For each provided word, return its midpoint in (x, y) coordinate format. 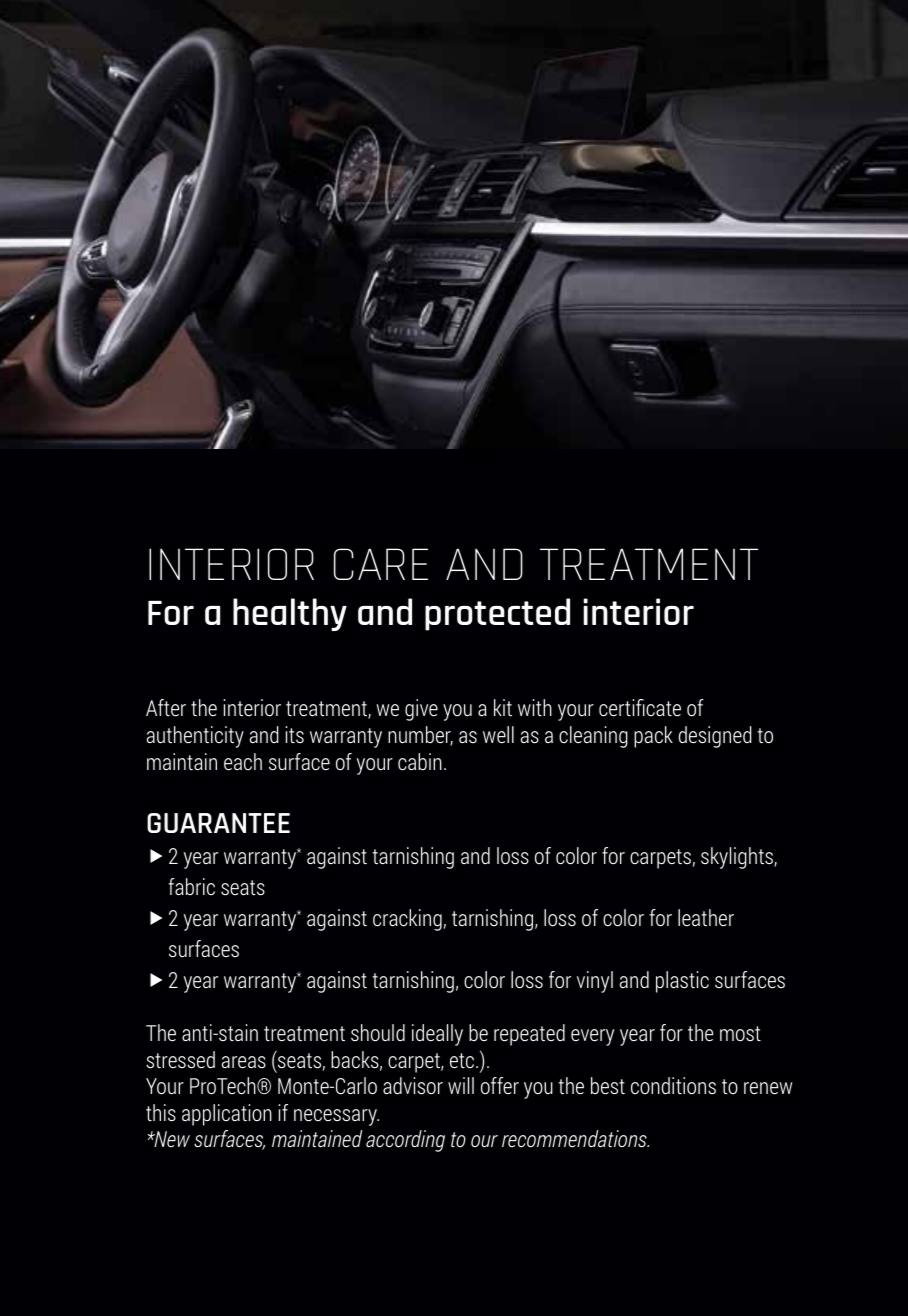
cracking (407, 920)
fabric (191, 886)
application (227, 1115)
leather (706, 918)
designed (715, 737)
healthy (290, 614)
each (243, 762)
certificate (640, 708)
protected (497, 614)
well (498, 735)
